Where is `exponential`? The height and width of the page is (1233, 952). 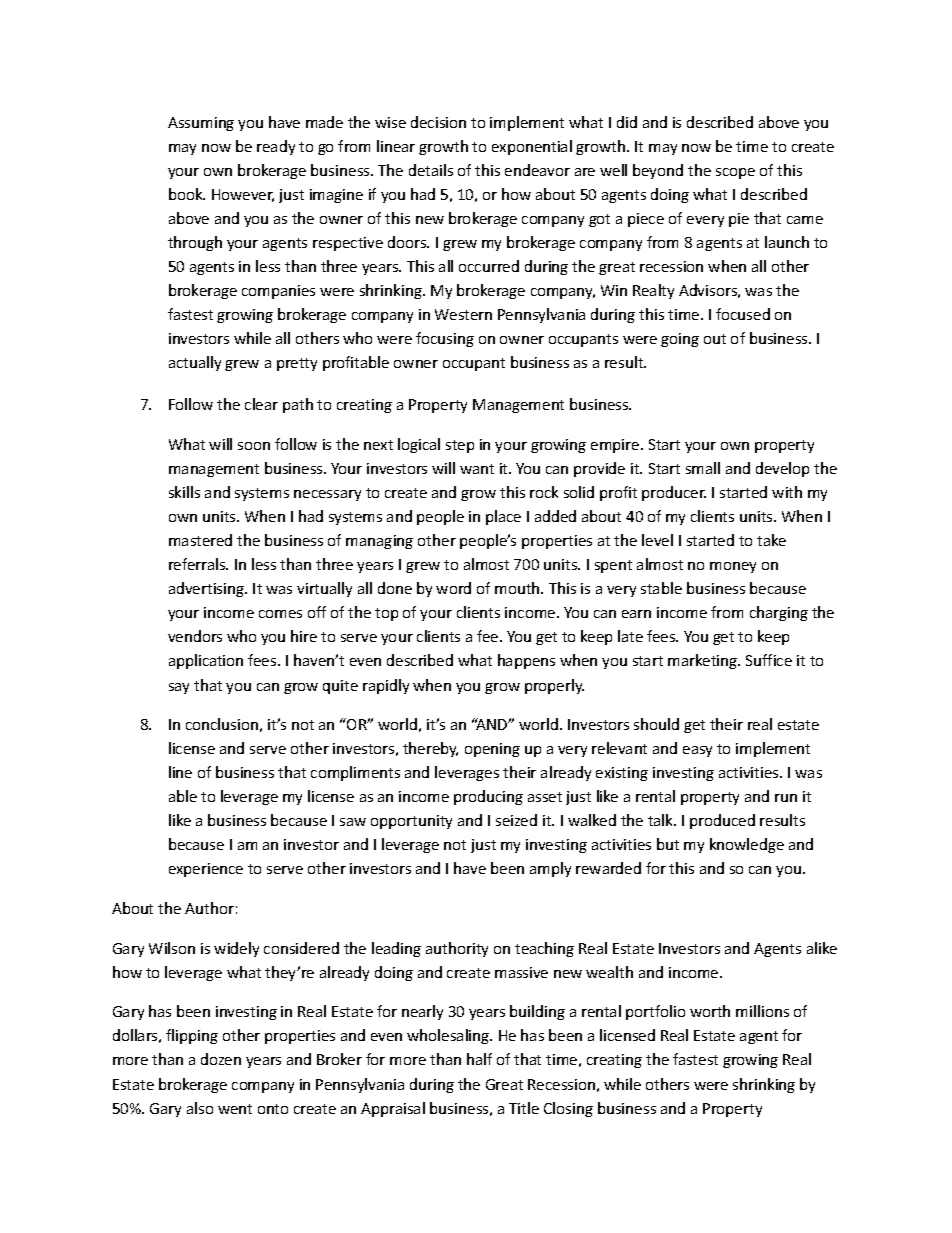
exponential is located at coordinates (532, 147).
